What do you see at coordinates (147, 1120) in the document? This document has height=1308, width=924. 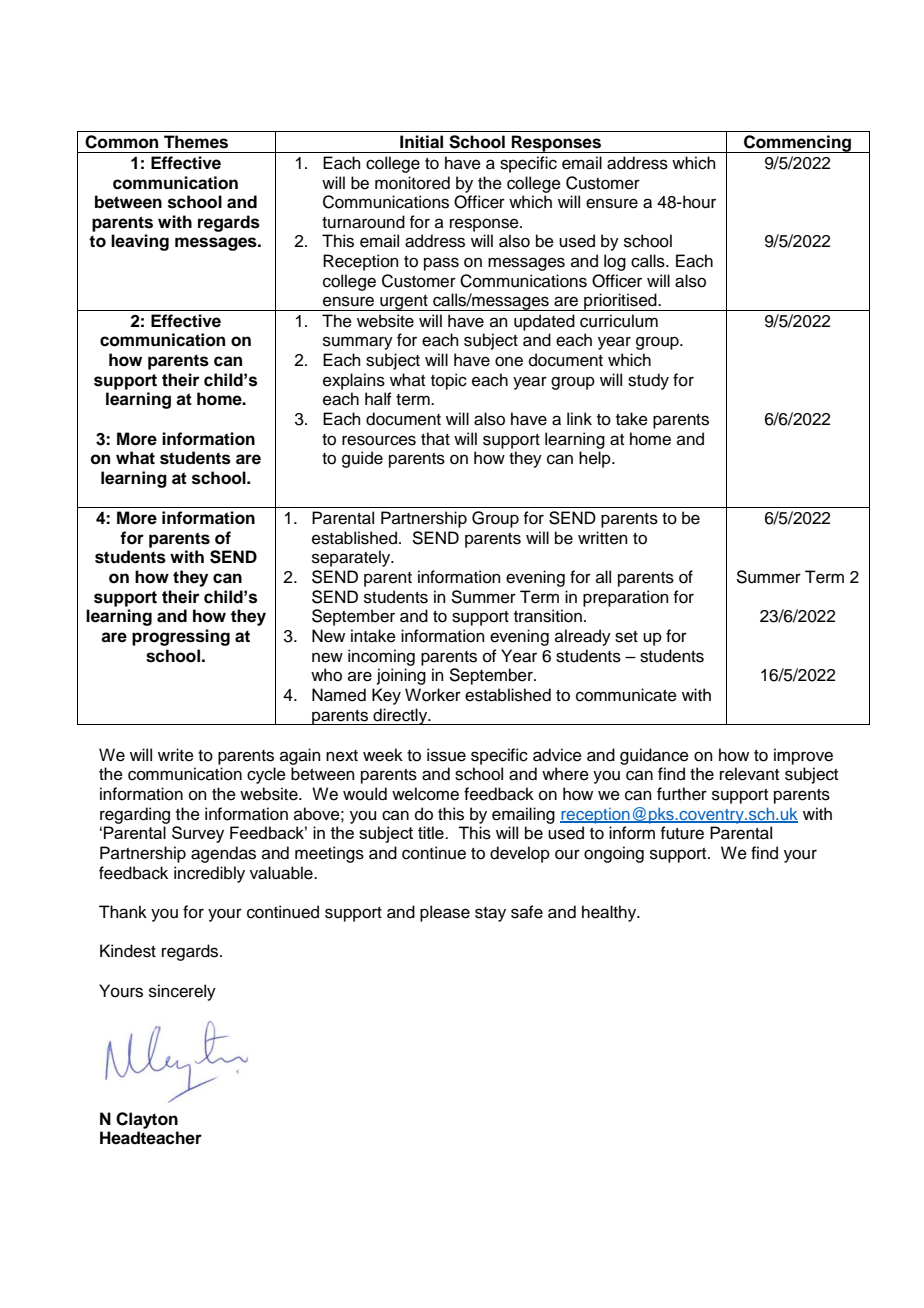 I see `Clayton` at bounding box center [147, 1120].
